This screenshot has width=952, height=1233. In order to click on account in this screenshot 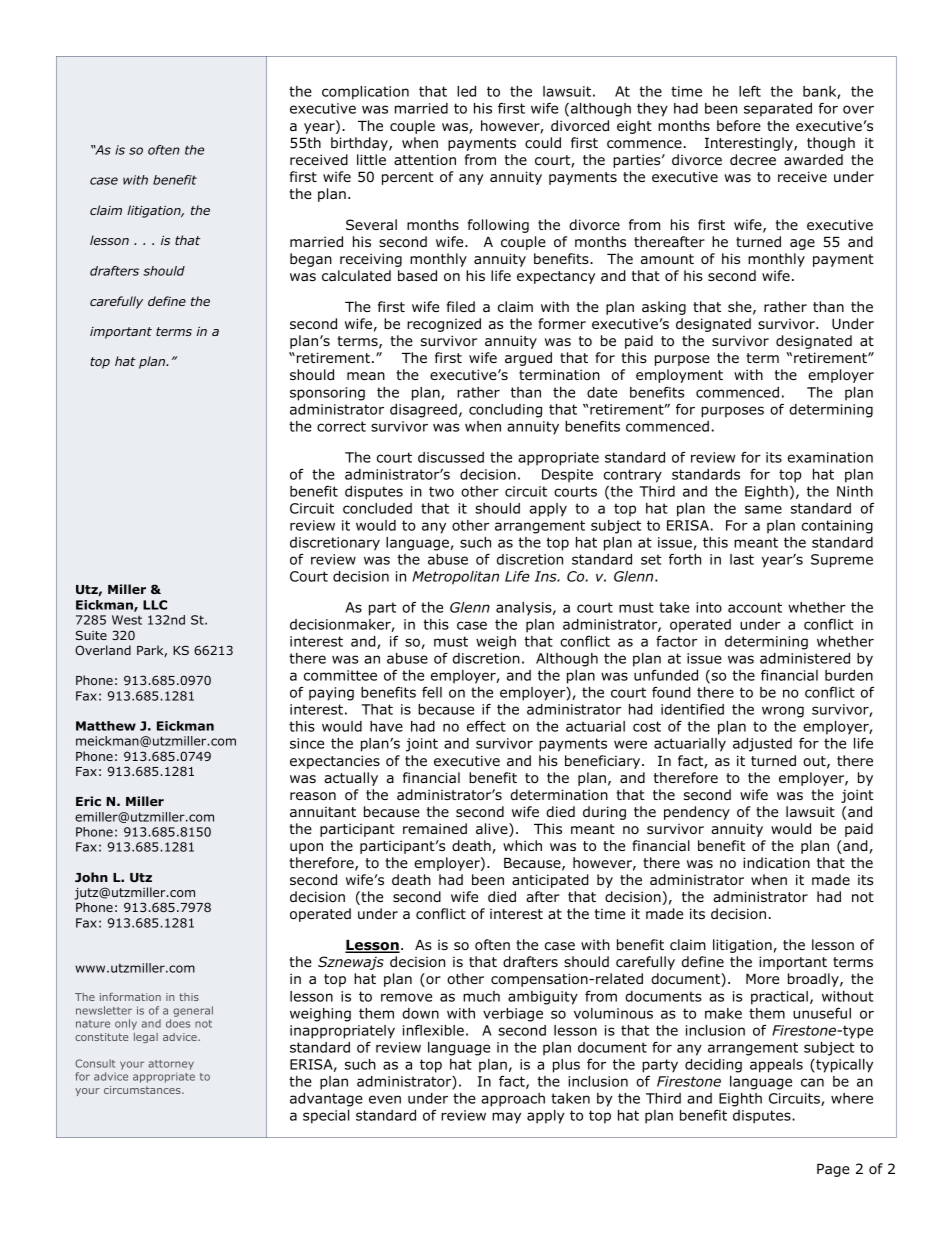, I will do `click(755, 607)`.
